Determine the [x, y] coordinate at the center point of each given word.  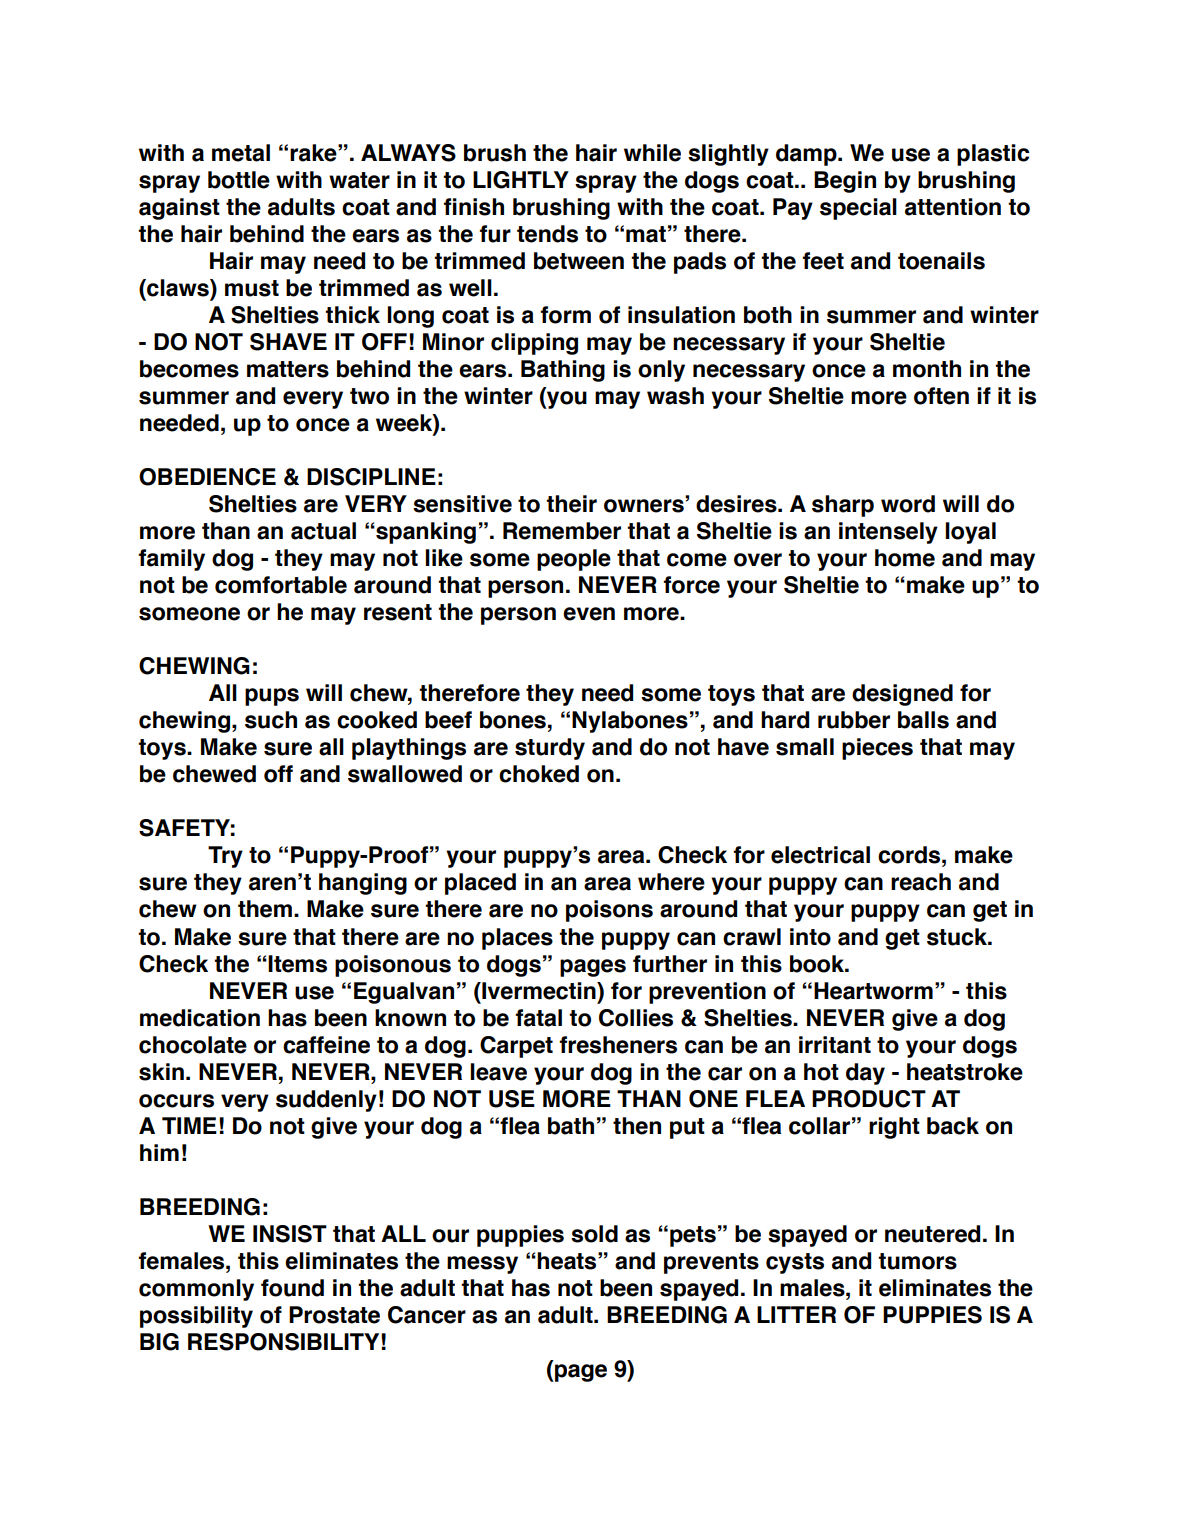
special [858, 209]
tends [547, 234]
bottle [239, 180]
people [574, 560]
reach [921, 882]
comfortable [281, 585]
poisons [609, 911]
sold [594, 1234]
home [905, 558]
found [292, 1288]
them [265, 909]
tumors [917, 1261]
